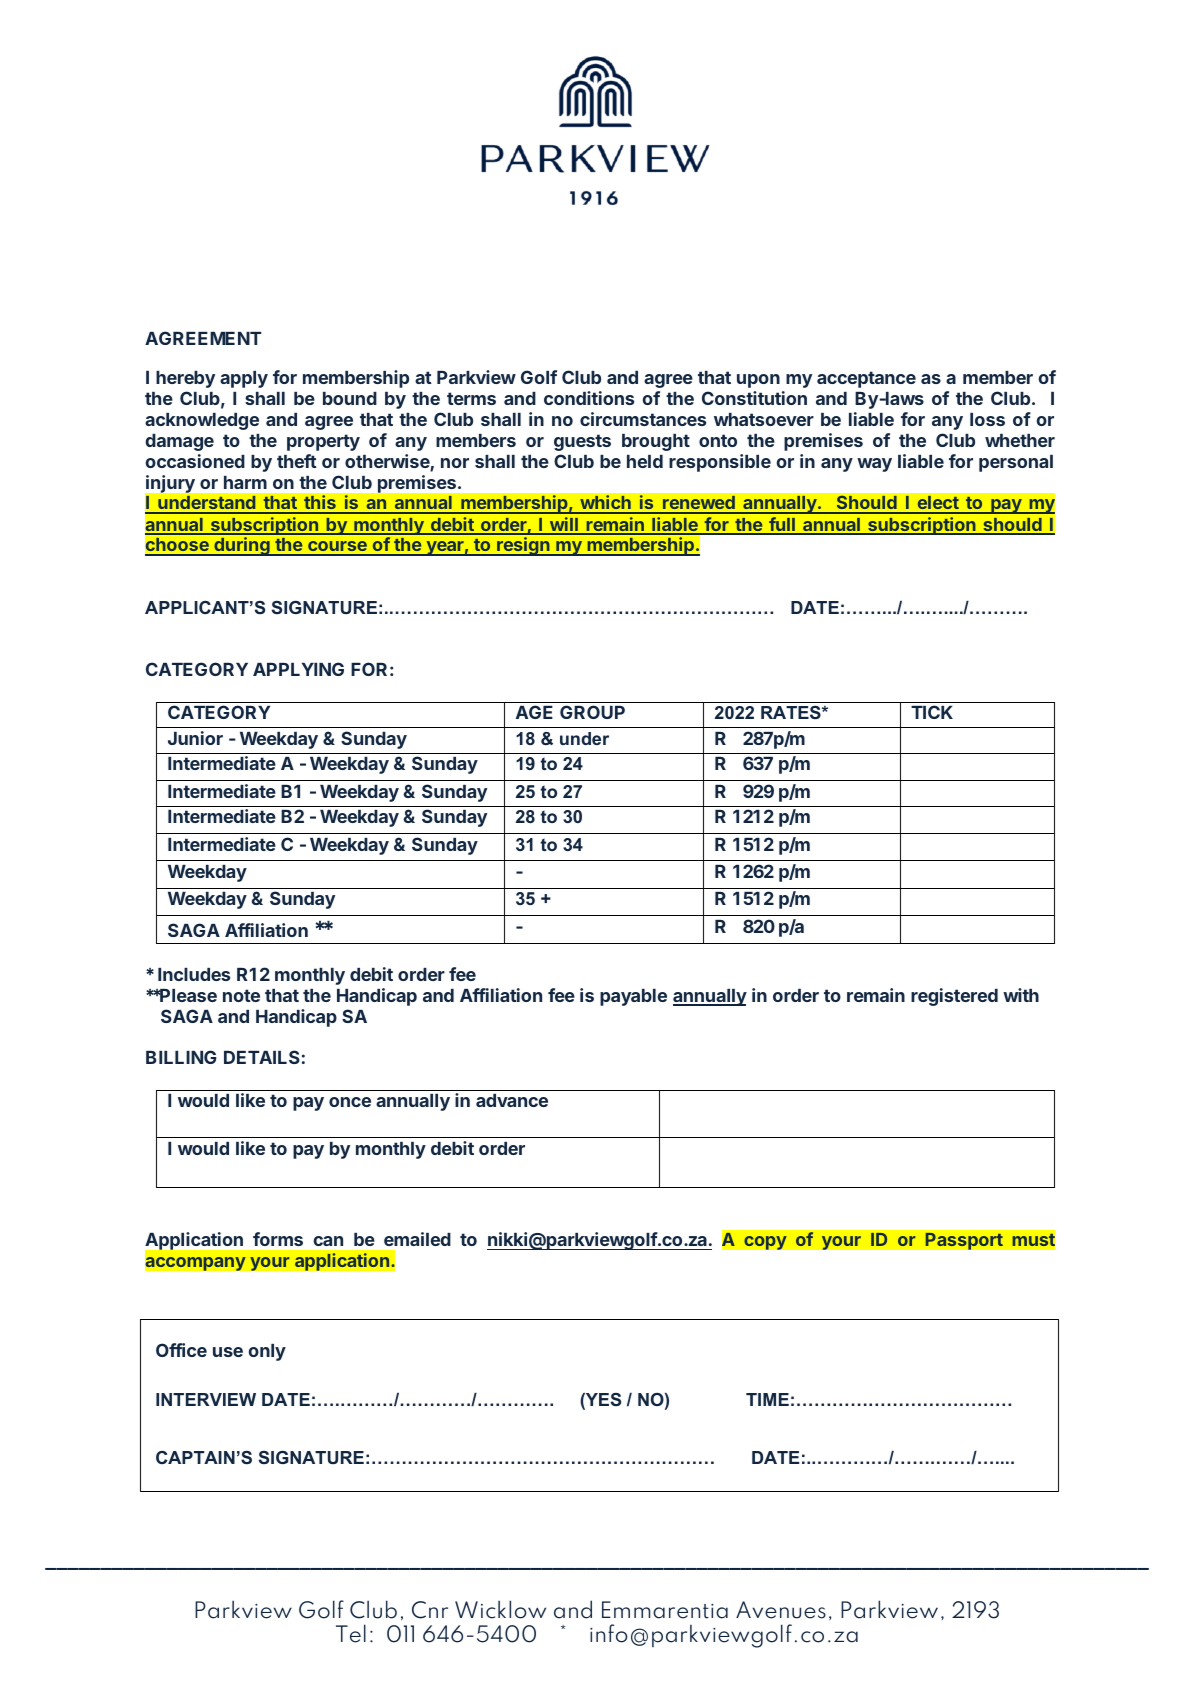  What do you see at coordinates (781, 1610) in the screenshot?
I see `Avenues` at bounding box center [781, 1610].
